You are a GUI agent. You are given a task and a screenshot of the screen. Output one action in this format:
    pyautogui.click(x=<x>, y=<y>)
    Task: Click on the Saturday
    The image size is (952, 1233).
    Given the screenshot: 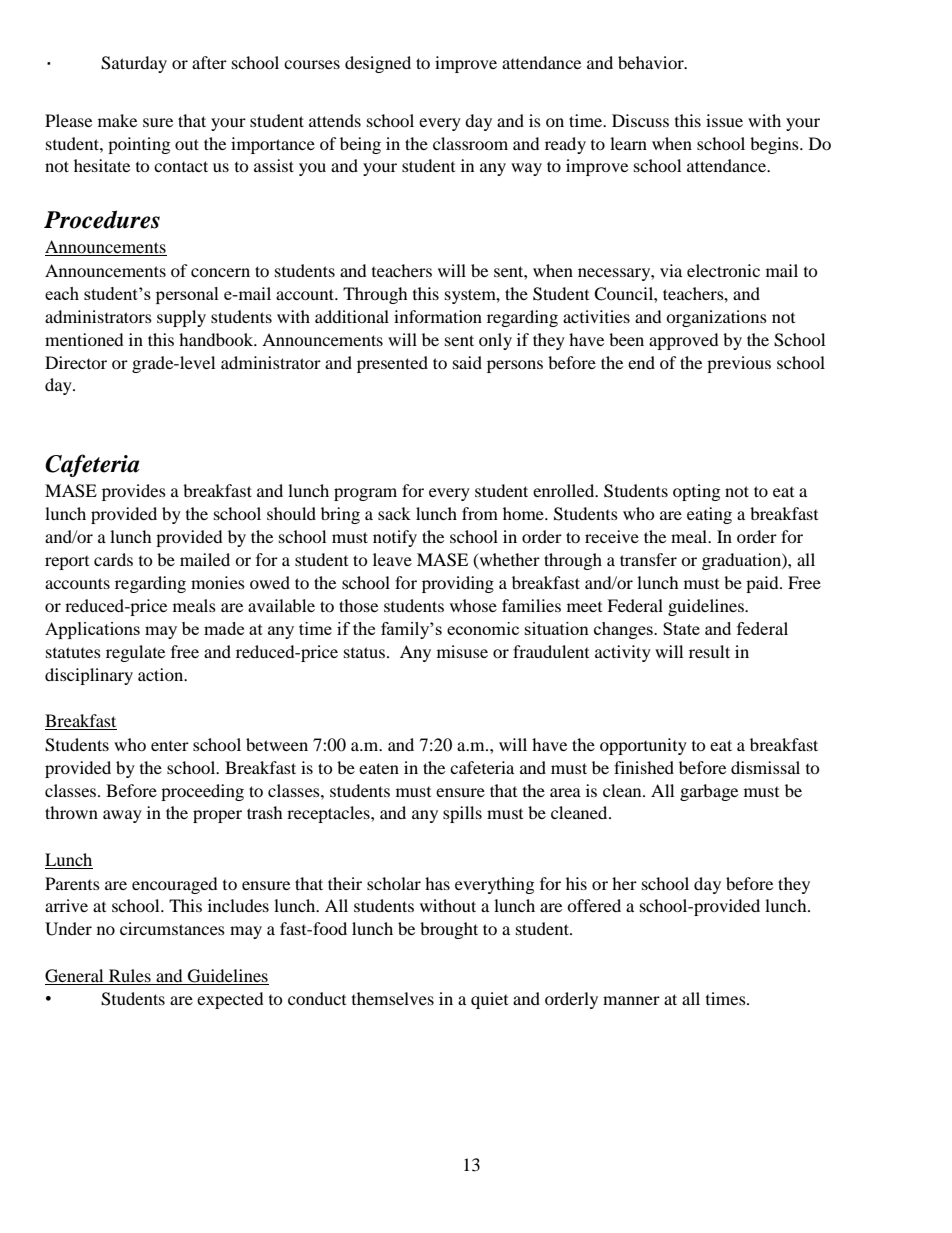 What is the action you would take?
    pyautogui.click(x=134, y=64)
